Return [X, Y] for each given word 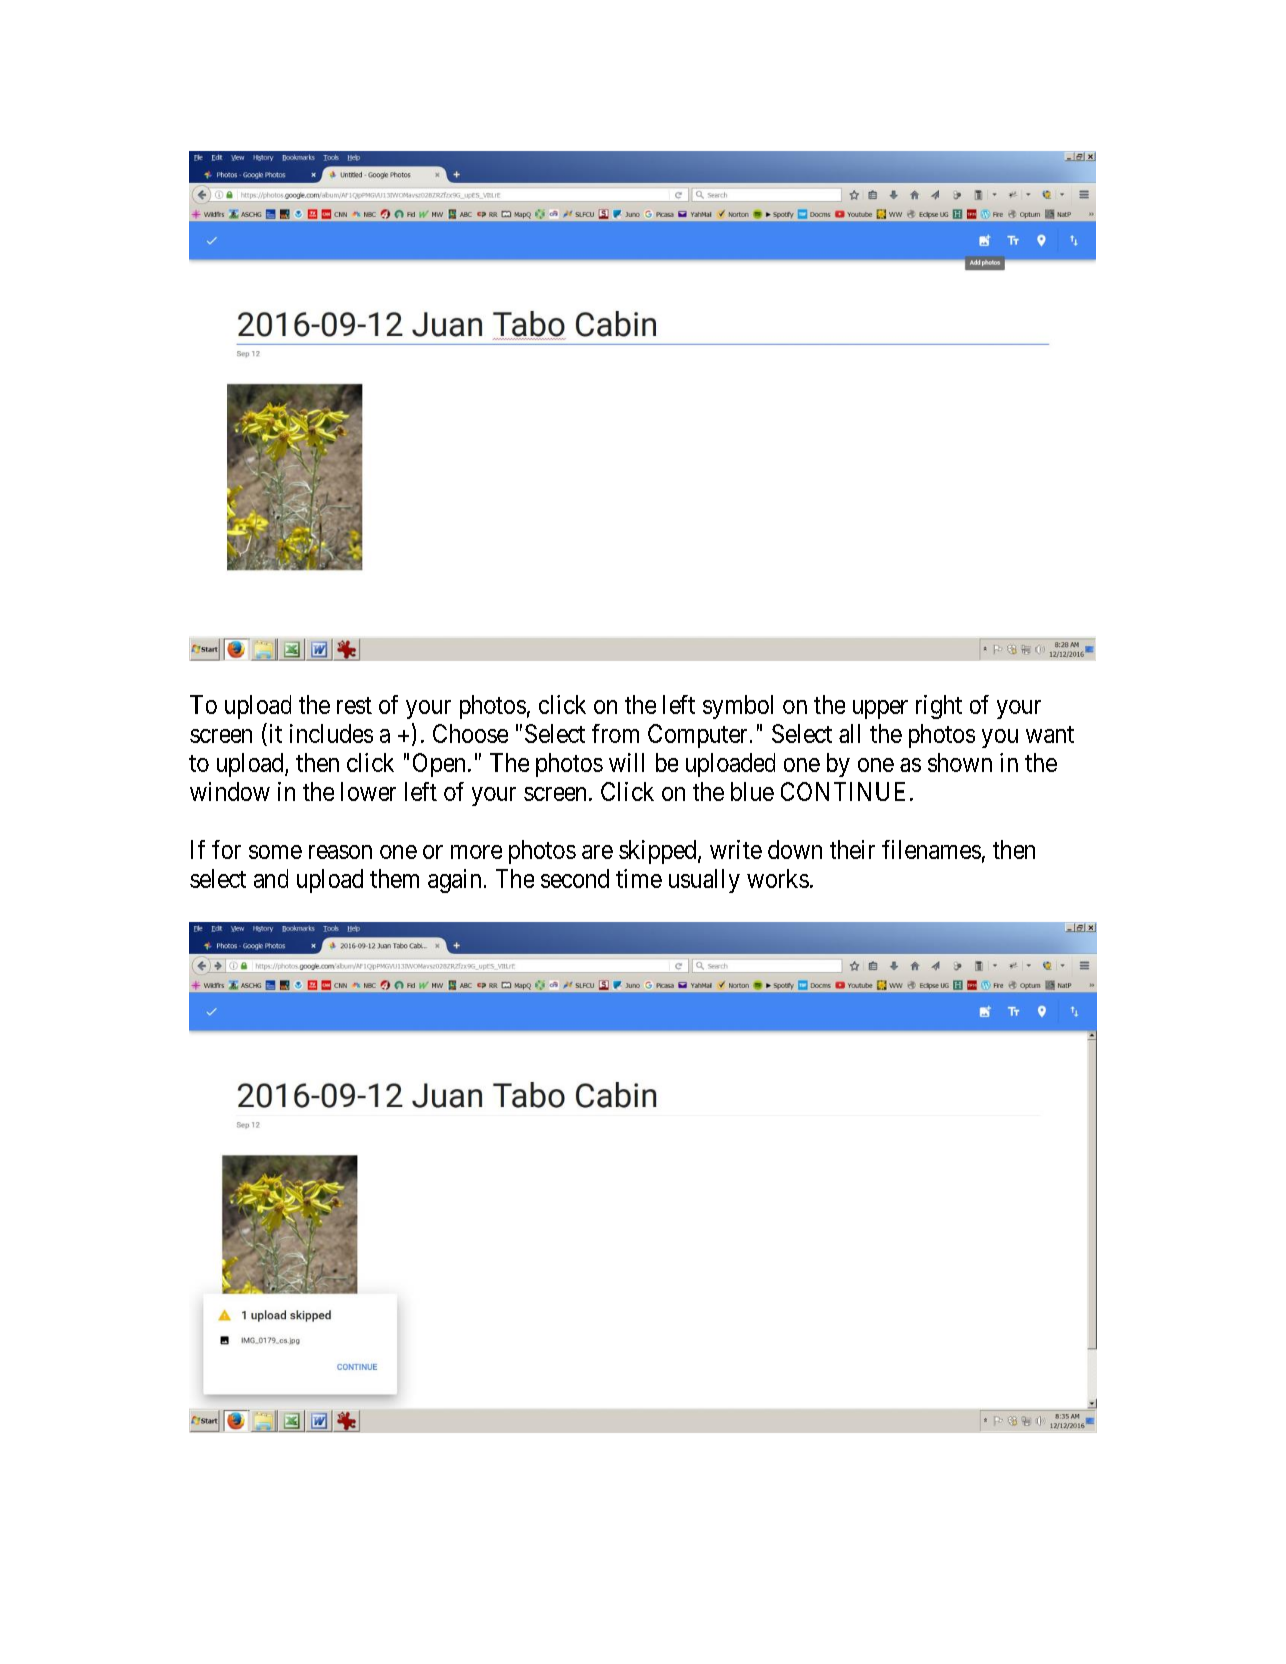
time [639, 878]
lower [368, 791]
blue [752, 791]
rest [354, 705]
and [271, 878]
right [939, 707]
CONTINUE [843, 791]
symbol [738, 707]
